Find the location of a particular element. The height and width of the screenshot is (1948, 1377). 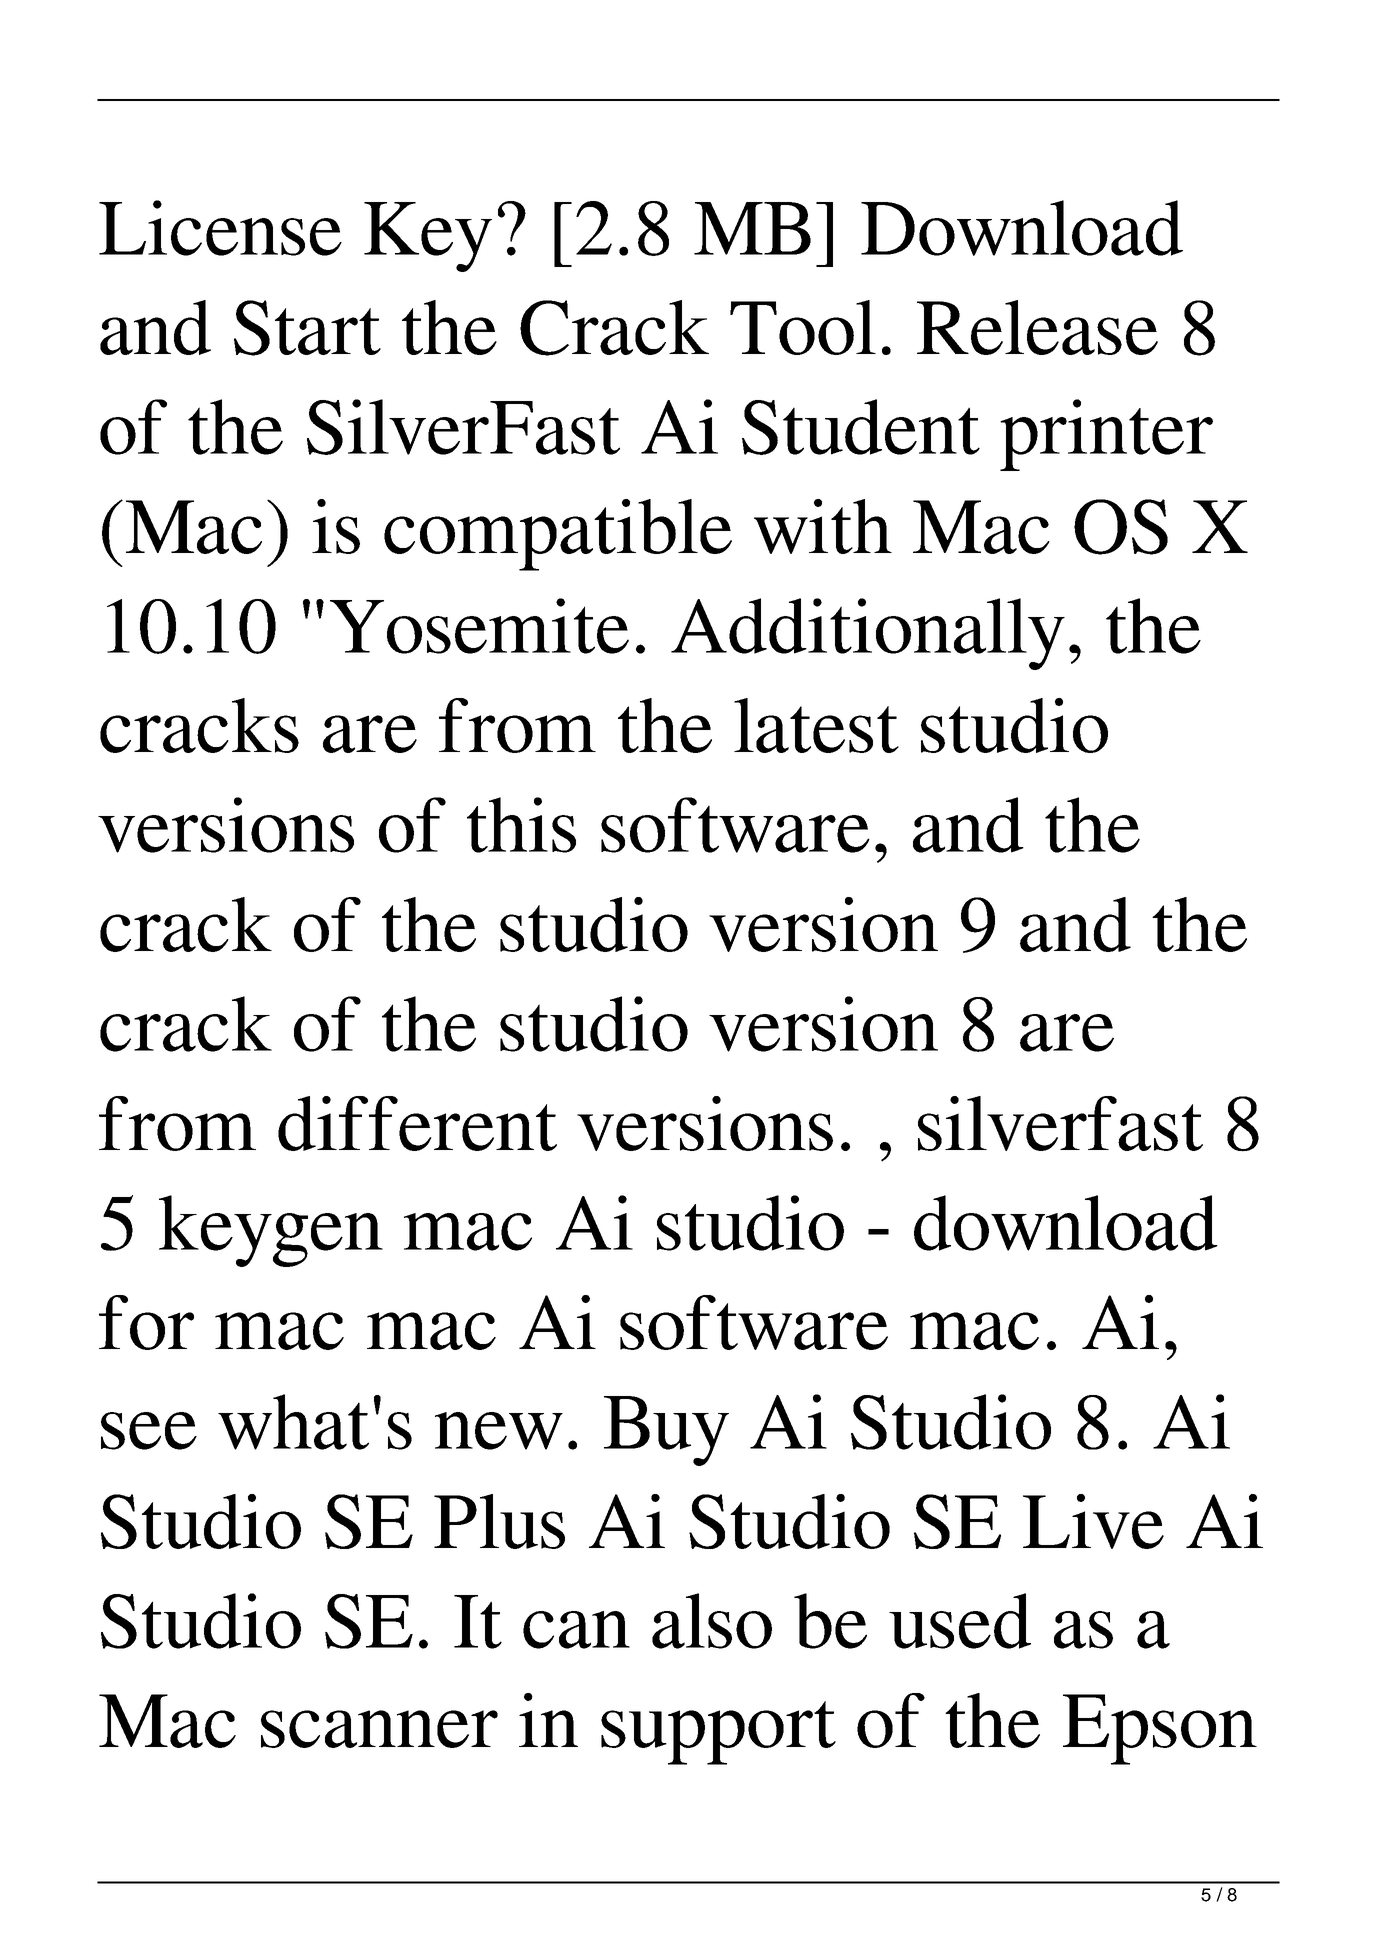

scanner is located at coordinates (379, 1729).
